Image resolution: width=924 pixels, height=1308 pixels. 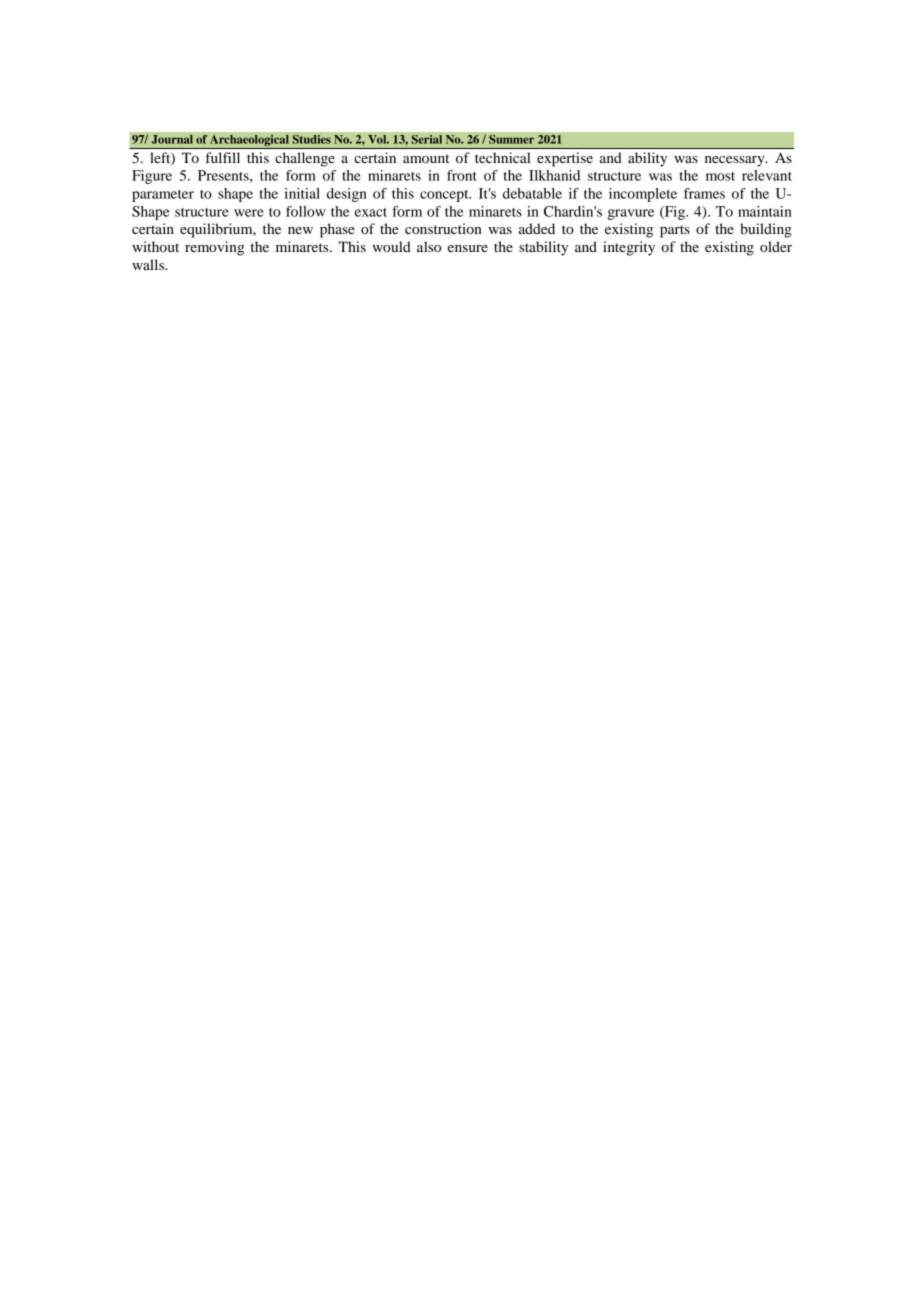 What do you see at coordinates (675, 231) in the screenshot?
I see `parts` at bounding box center [675, 231].
